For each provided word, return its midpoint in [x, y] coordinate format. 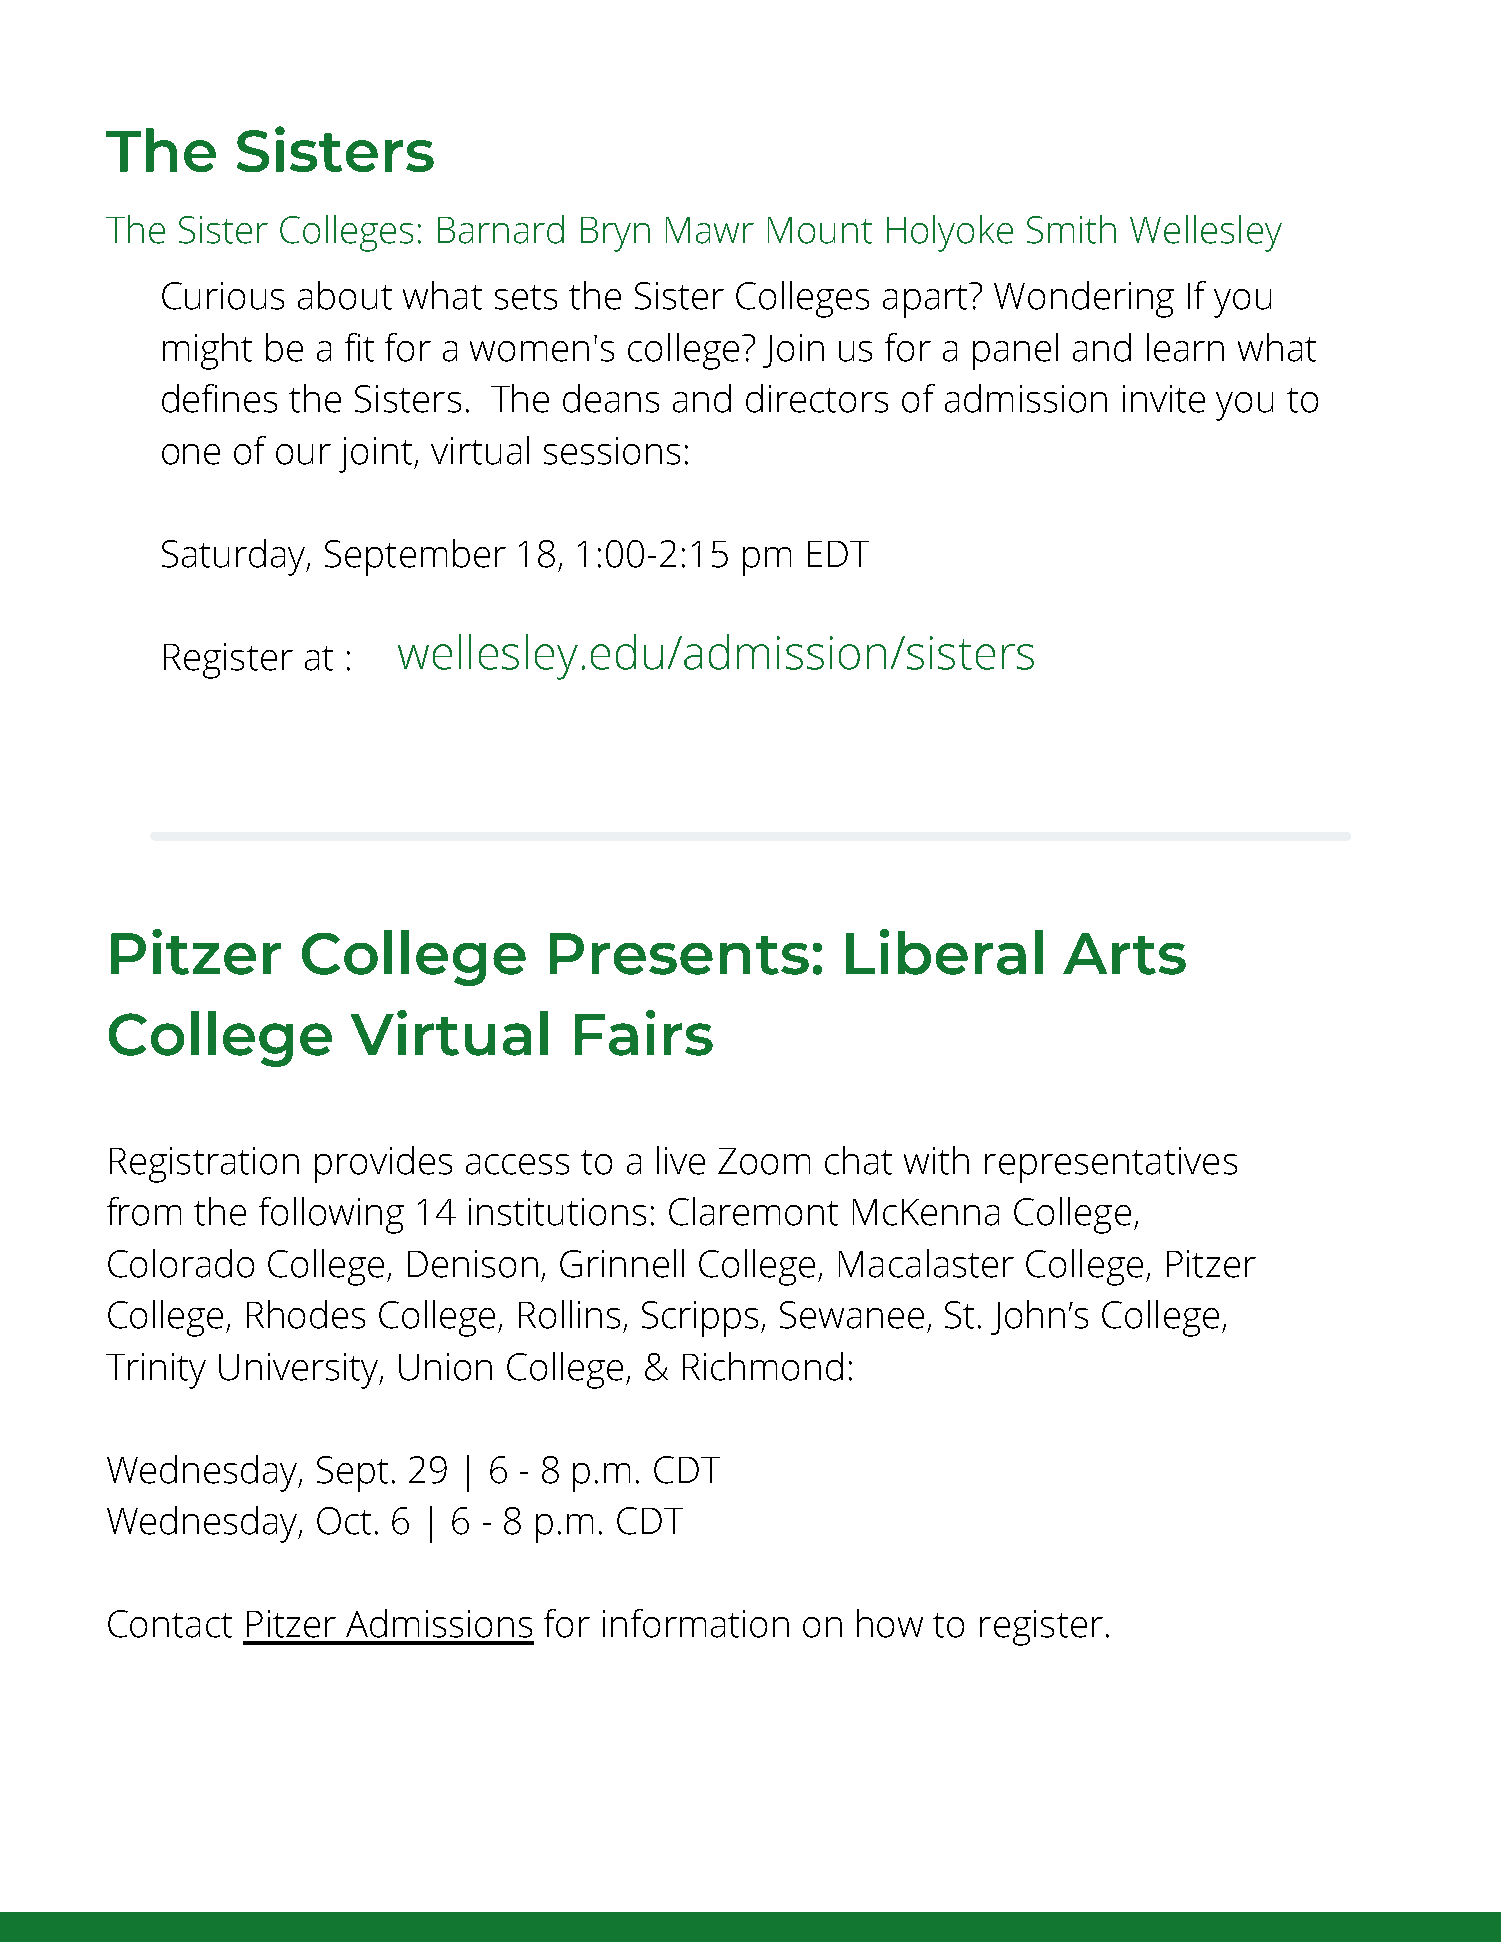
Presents [679, 954]
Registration [204, 1165]
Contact [170, 1624]
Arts [1124, 954]
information [696, 1623]
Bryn [615, 234]
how [890, 1623]
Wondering [1084, 299]
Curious [223, 296]
